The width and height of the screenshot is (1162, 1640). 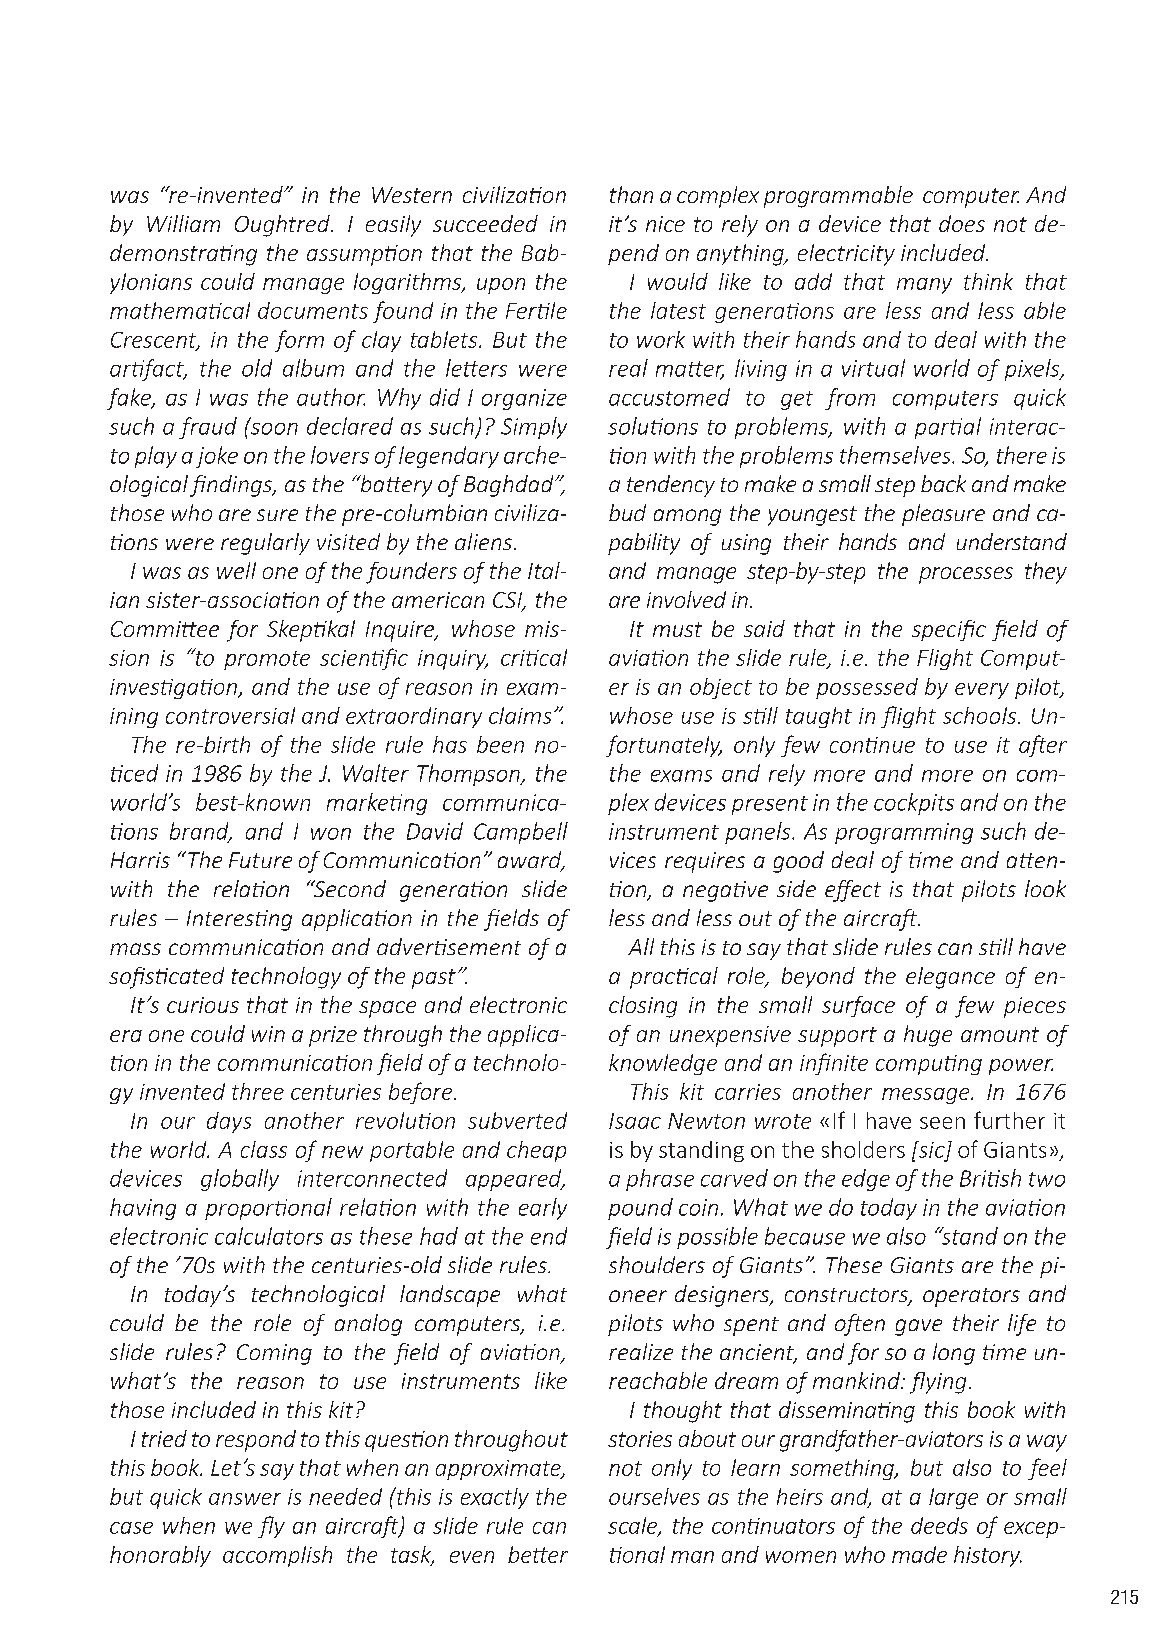 I want to click on three, so click(x=258, y=1091).
